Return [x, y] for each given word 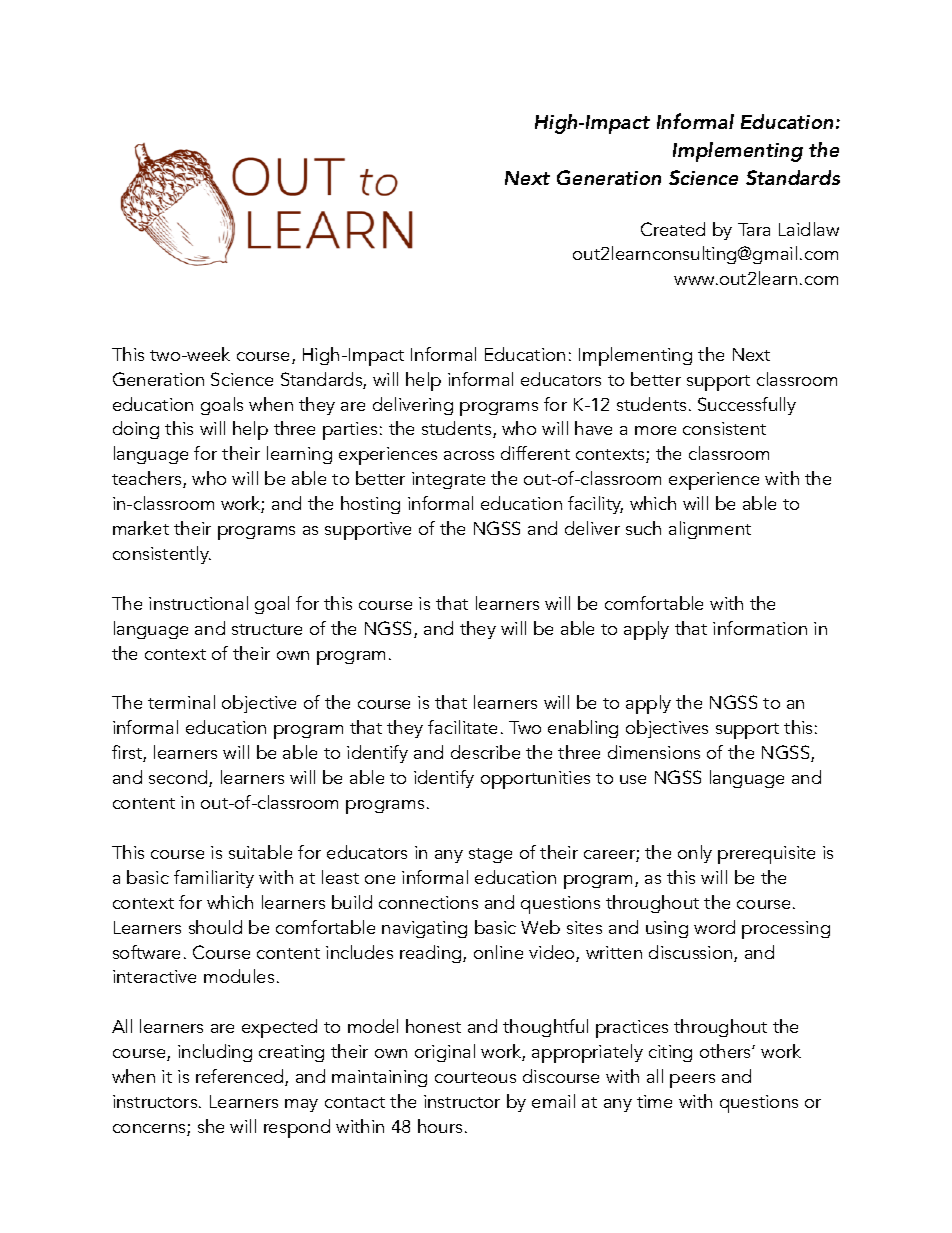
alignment [710, 530]
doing [136, 430]
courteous [475, 1077]
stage [490, 855]
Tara [754, 229]
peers [692, 1081]
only [695, 854]
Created [673, 229]
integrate [448, 480]
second [179, 778]
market [141, 528]
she [211, 1126]
